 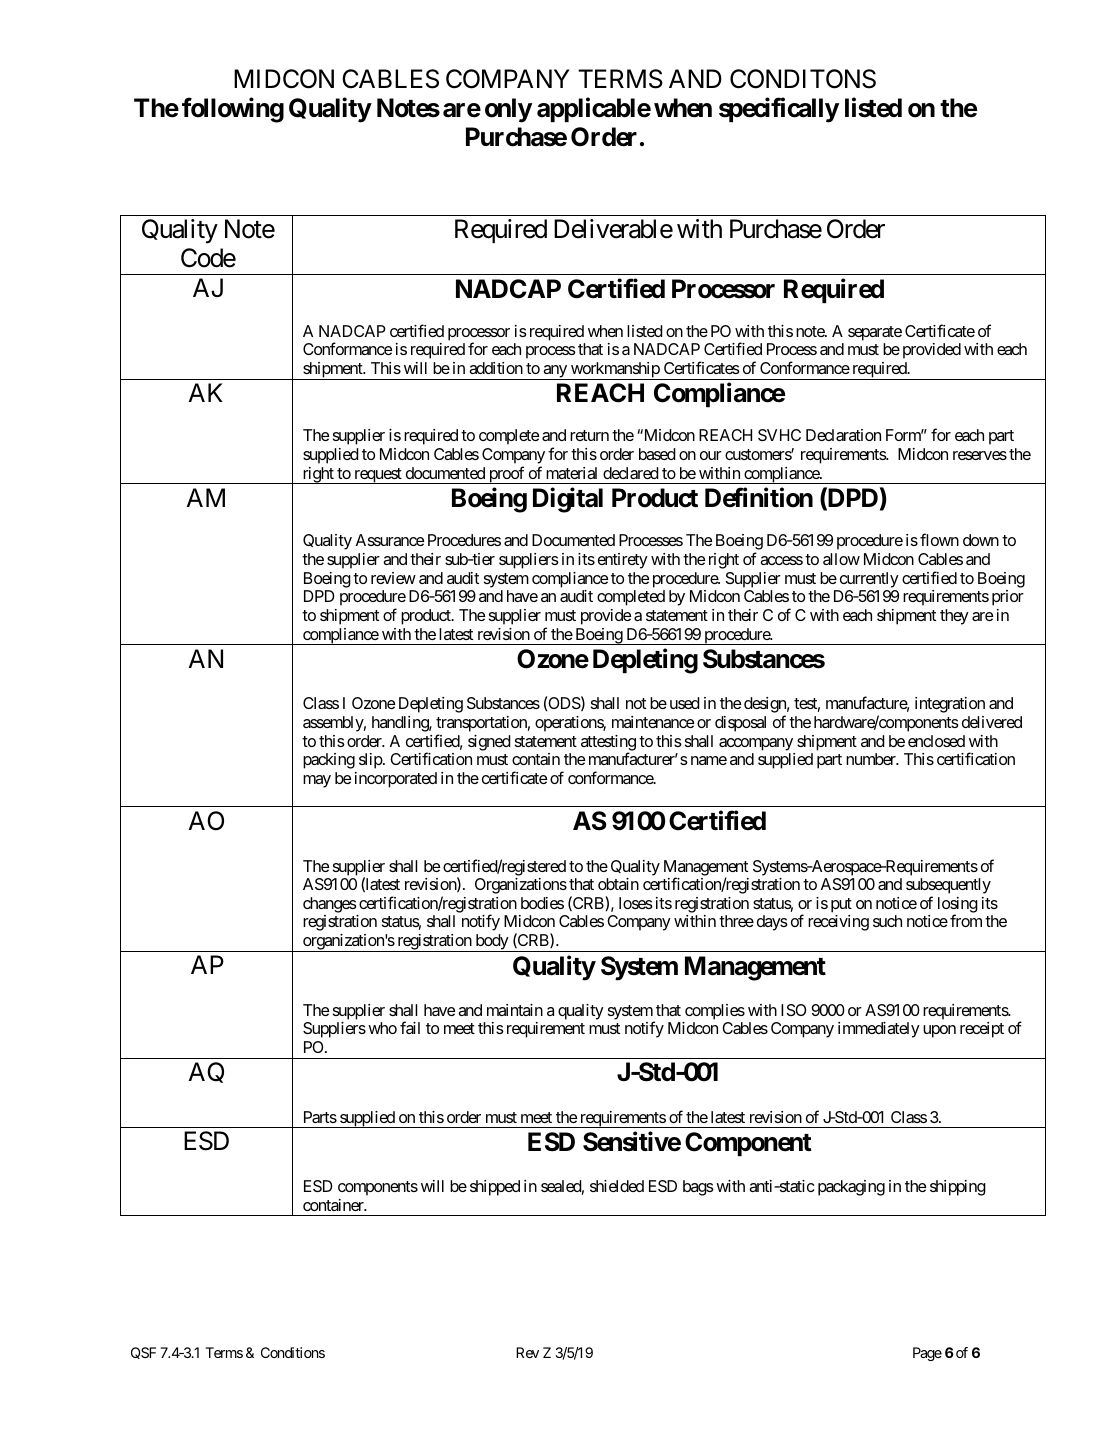 What do you see at coordinates (875, 333) in the page?
I see `separate` at bounding box center [875, 333].
